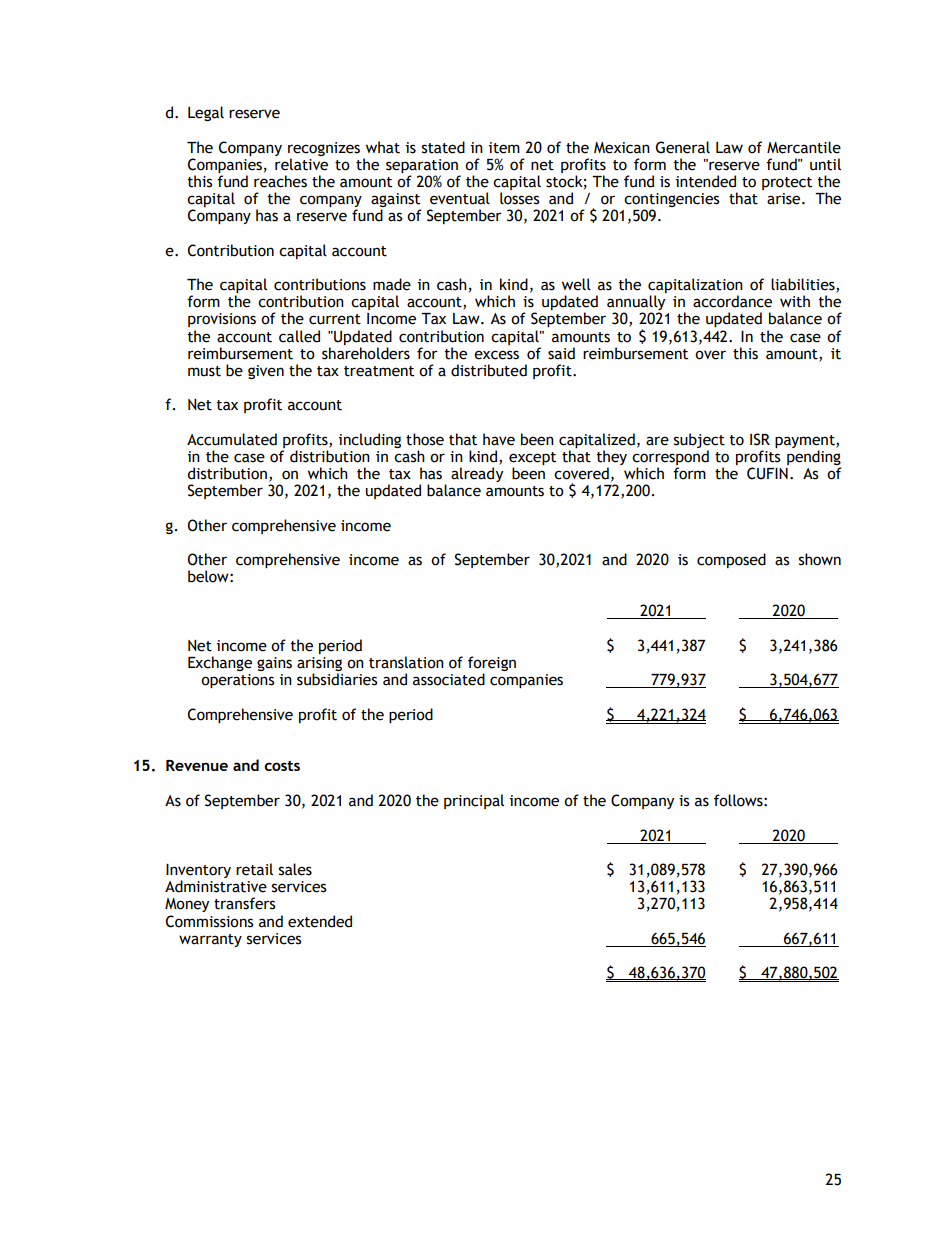 The height and width of the screenshot is (1233, 952). Describe the element at coordinates (731, 560) in the screenshot. I see `composed` at that location.
